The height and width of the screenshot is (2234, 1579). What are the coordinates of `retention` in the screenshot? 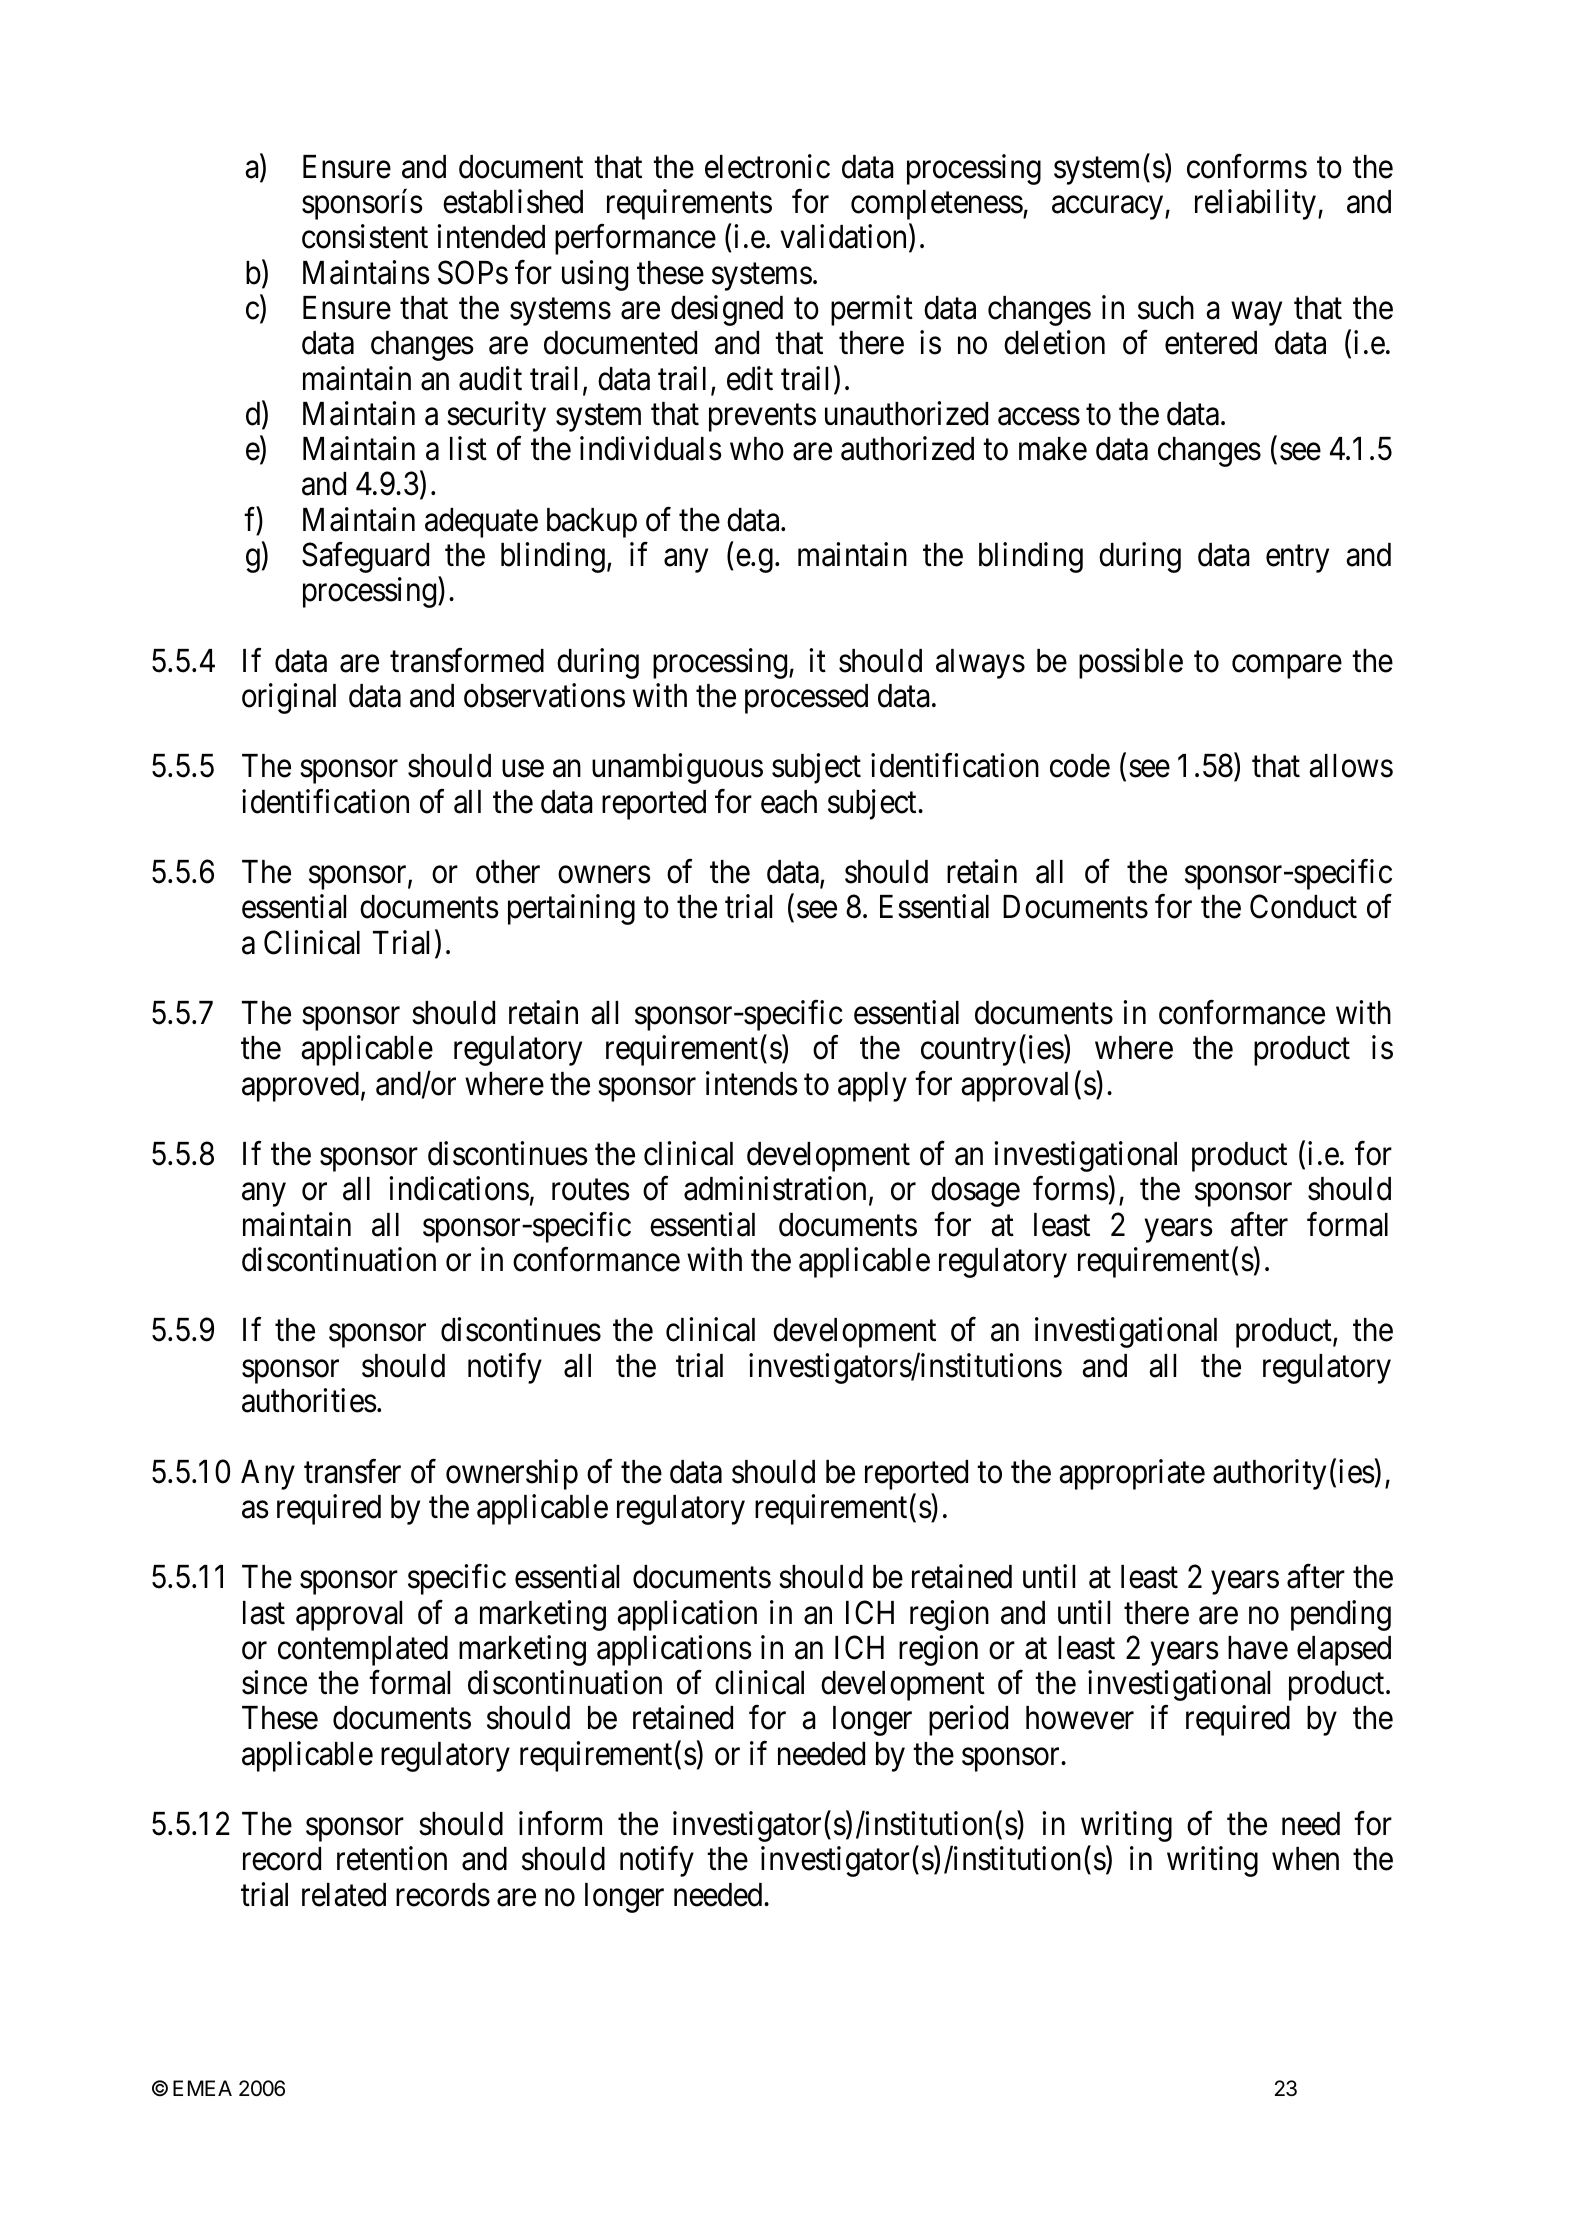 It's located at (392, 1859).
